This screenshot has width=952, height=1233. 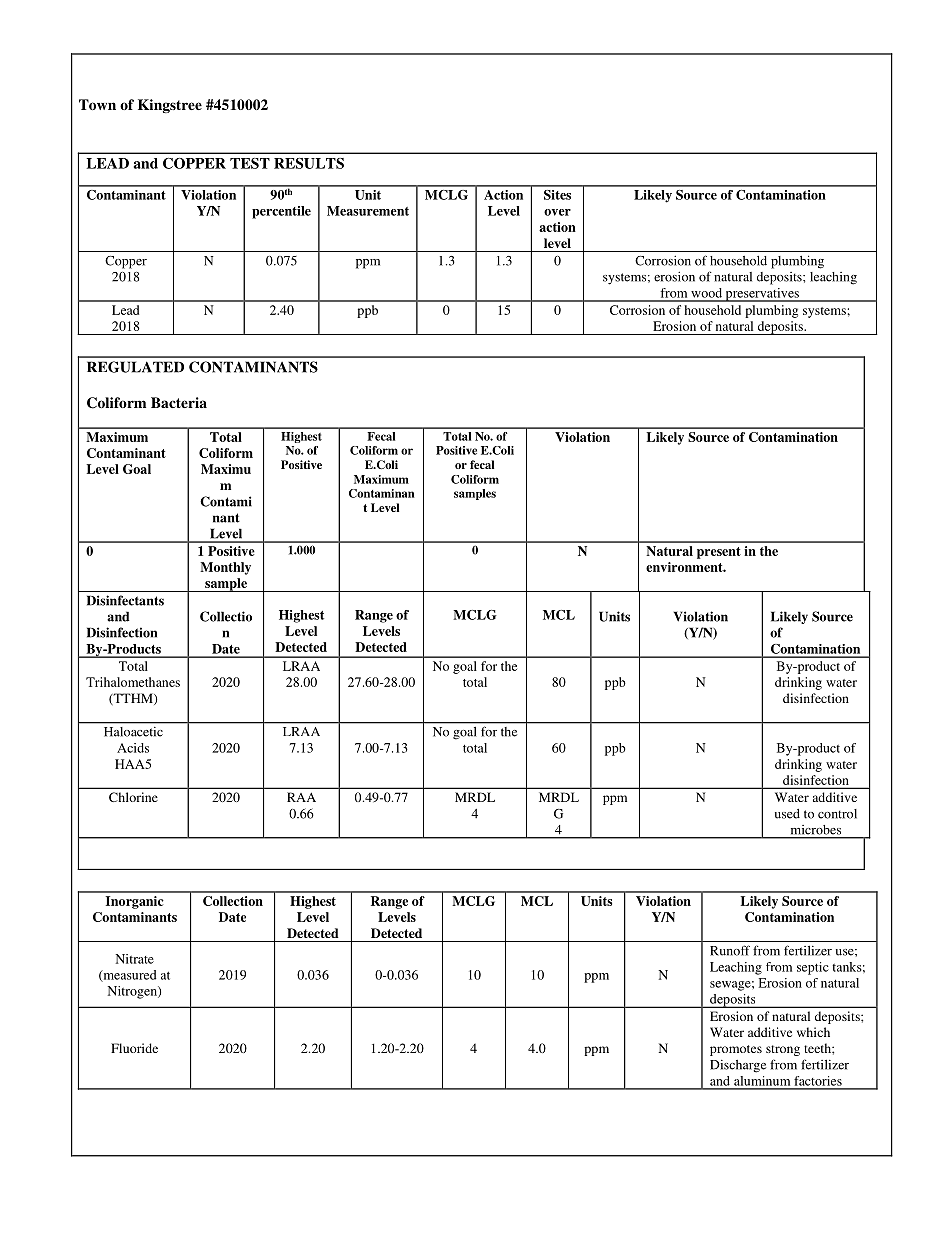 I want to click on promotes, so click(x=736, y=1050).
